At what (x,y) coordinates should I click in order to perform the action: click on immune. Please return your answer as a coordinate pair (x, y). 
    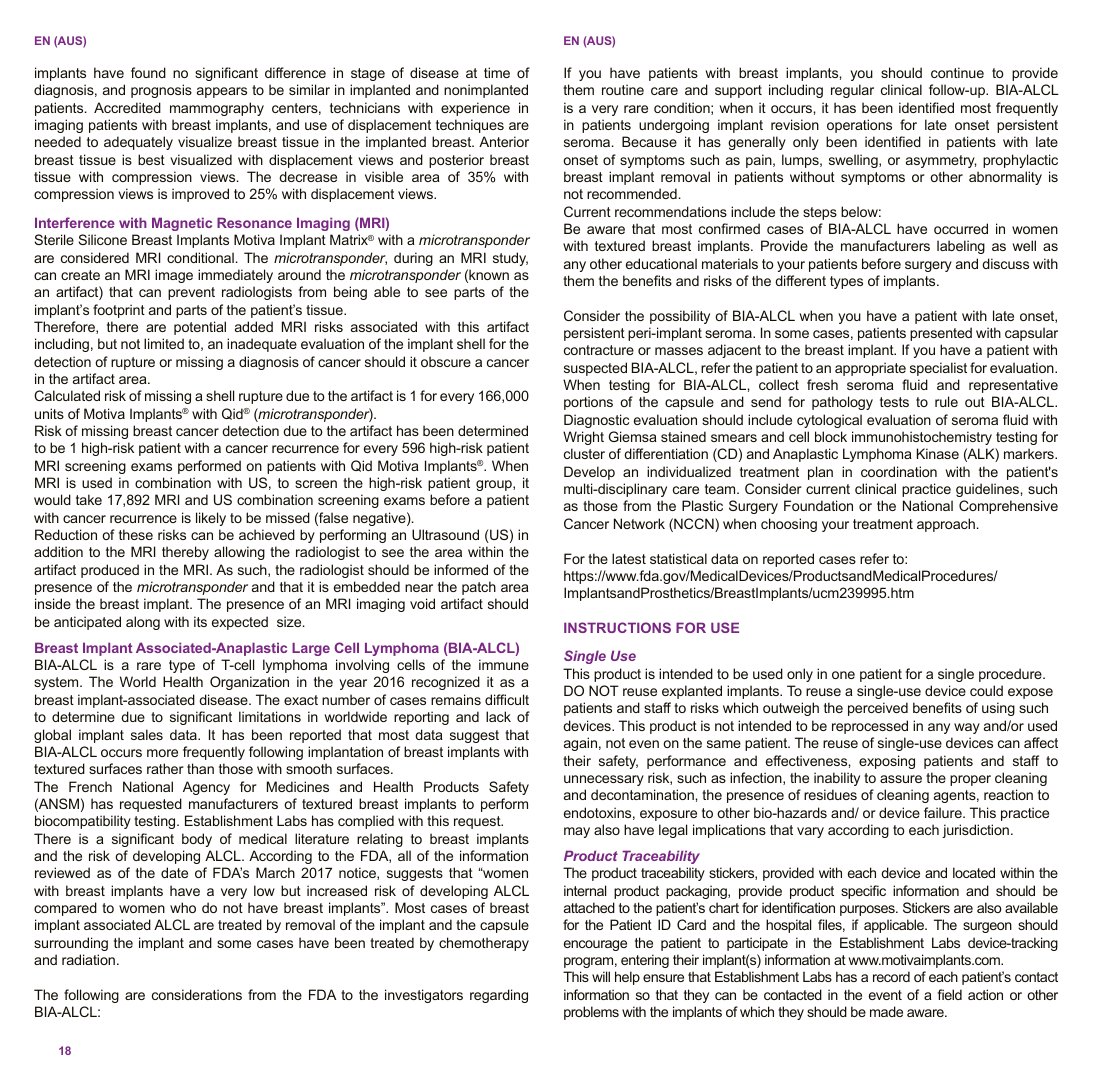
    Looking at the image, I should click on (504, 664).
